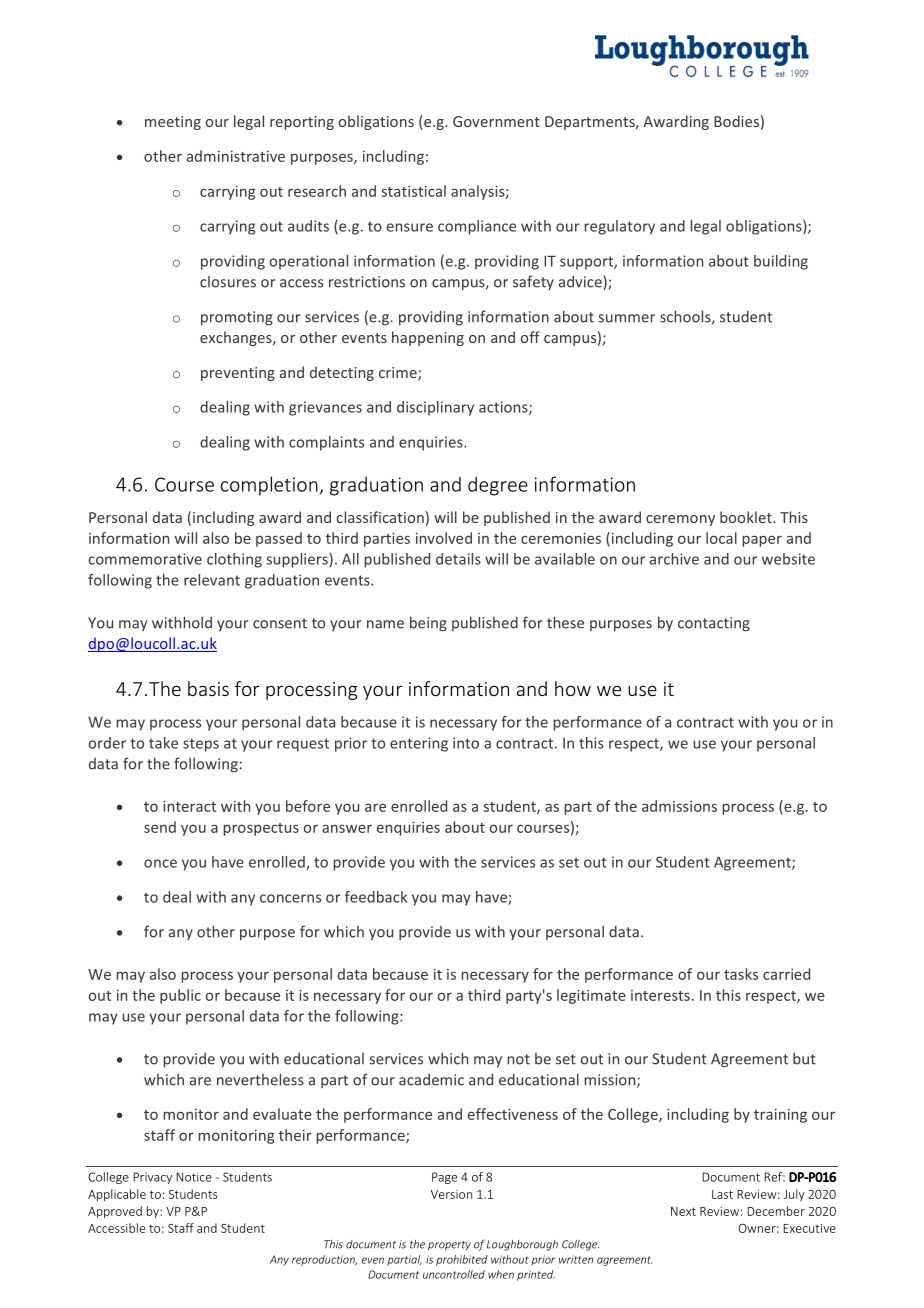 The image size is (924, 1308). Describe the element at coordinates (714, 624) in the screenshot. I see `contacting` at that location.
